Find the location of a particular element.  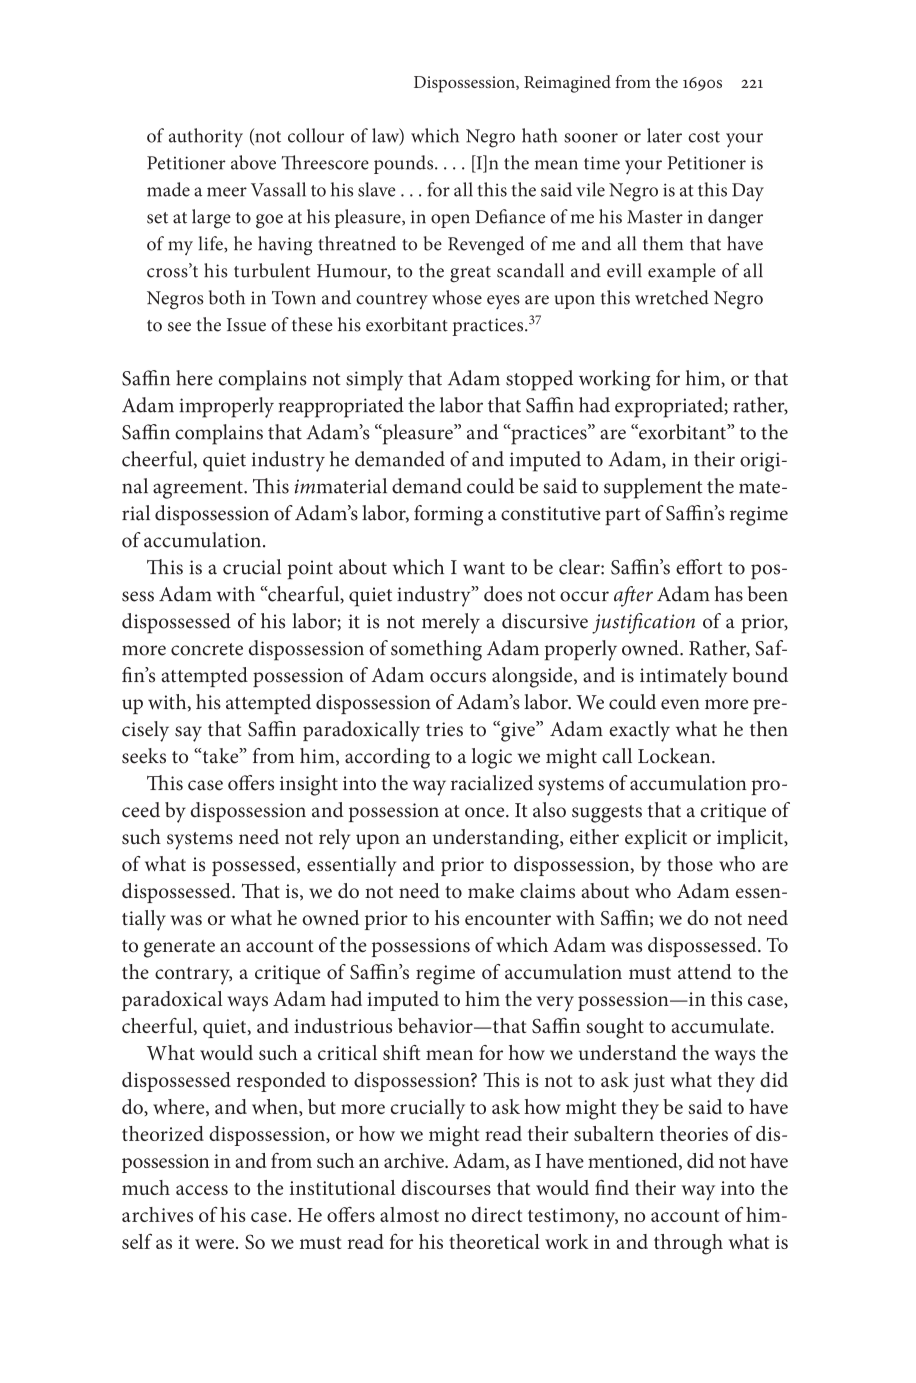

through is located at coordinates (688, 1244).
